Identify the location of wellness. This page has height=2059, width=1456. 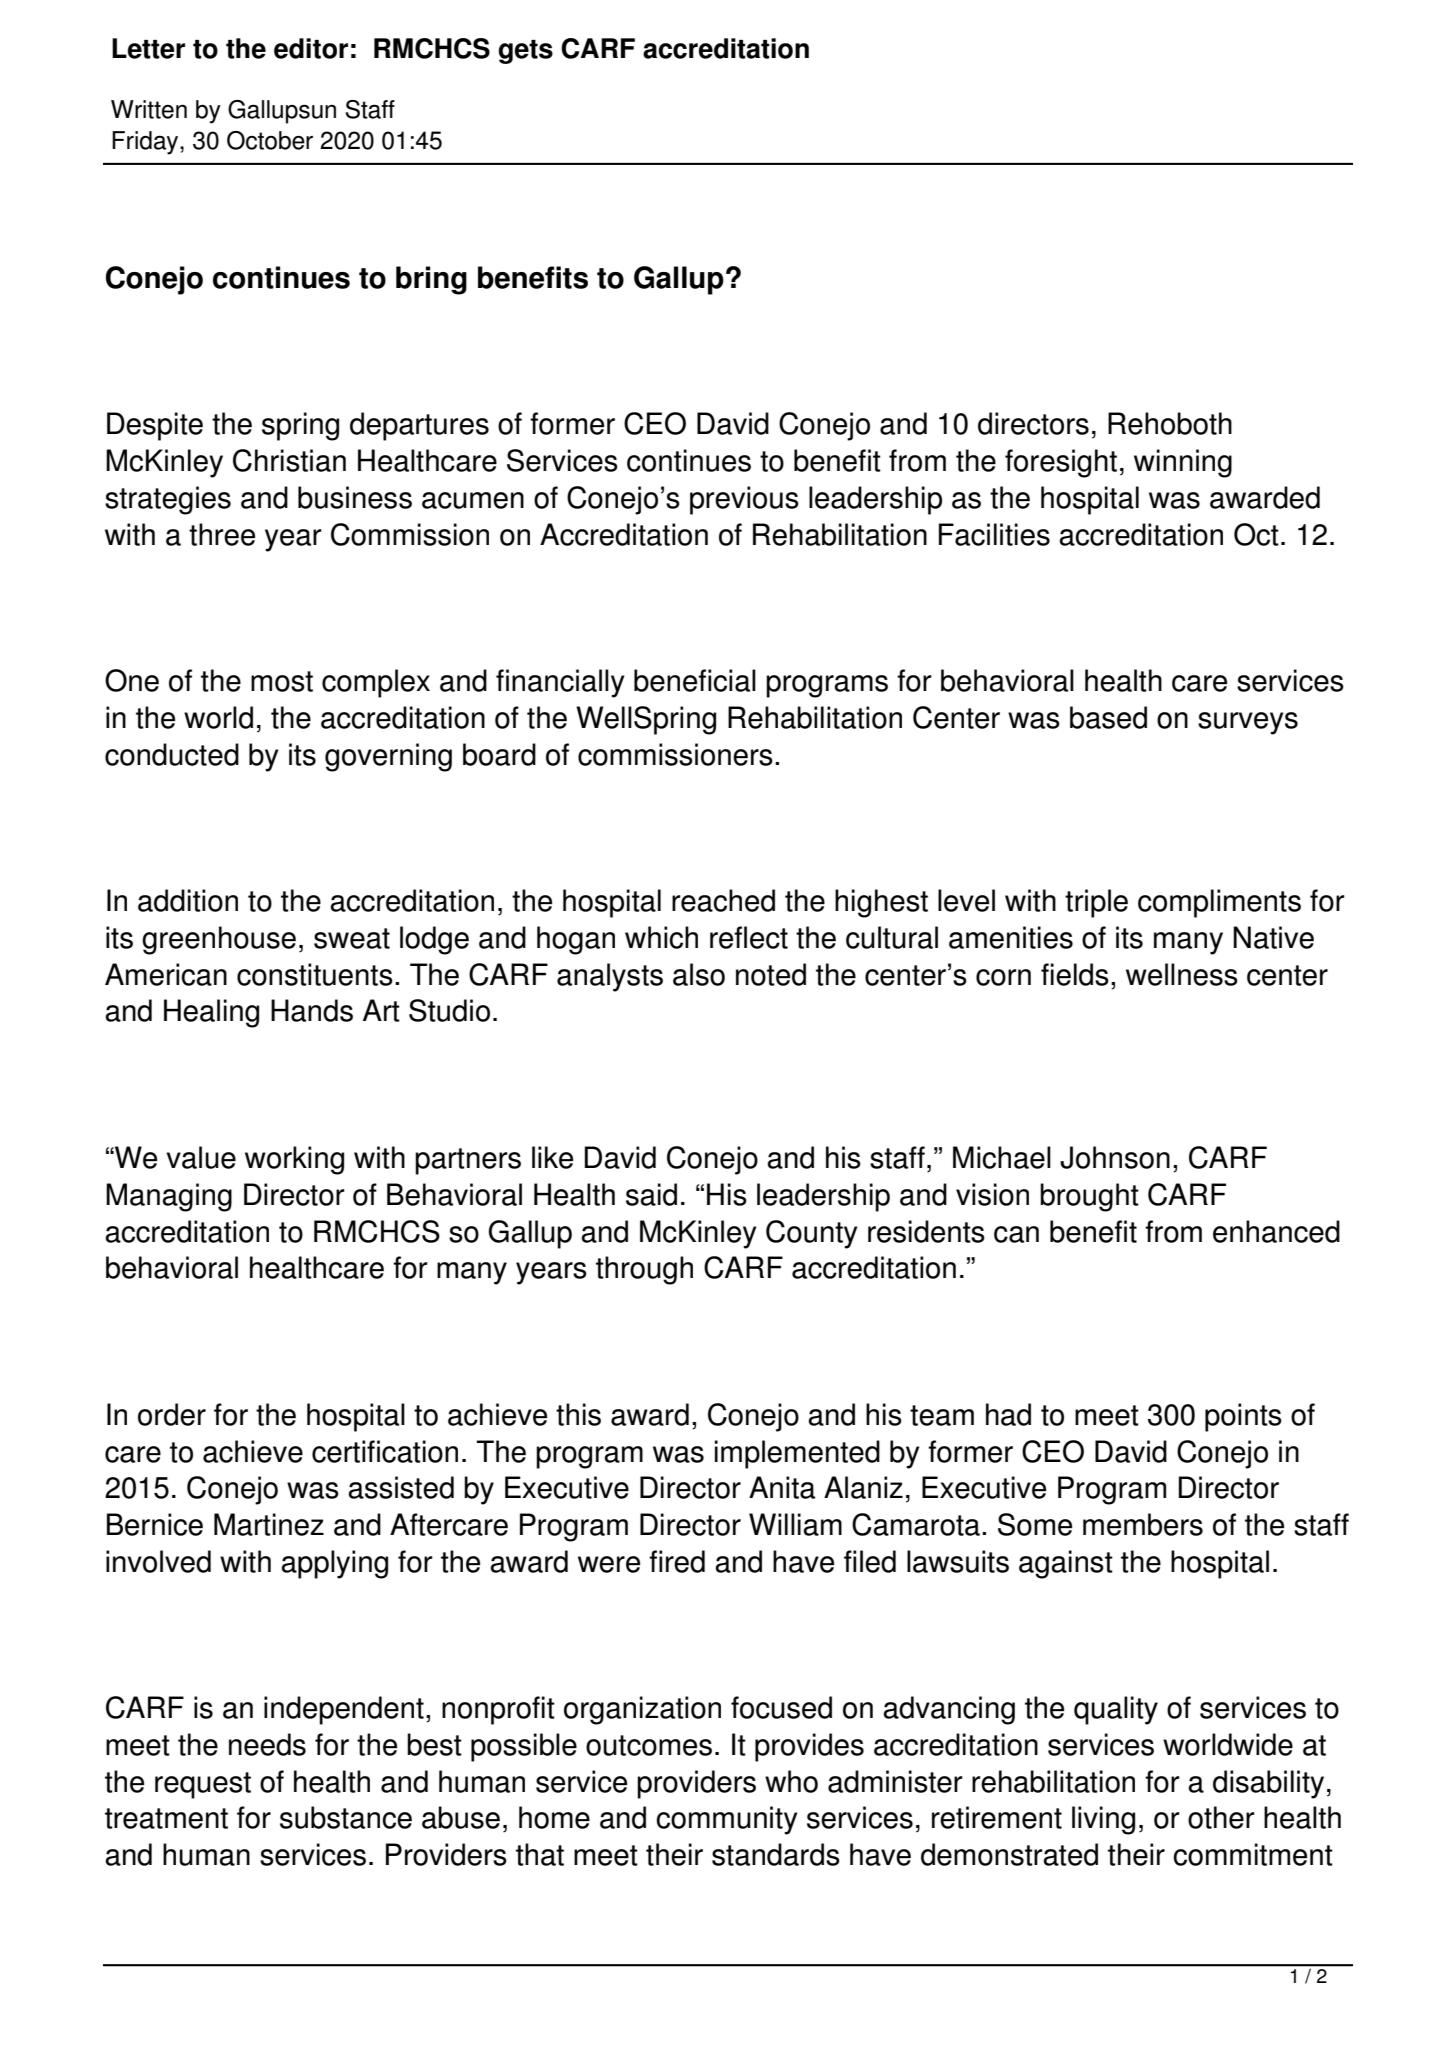
(1182, 974).
